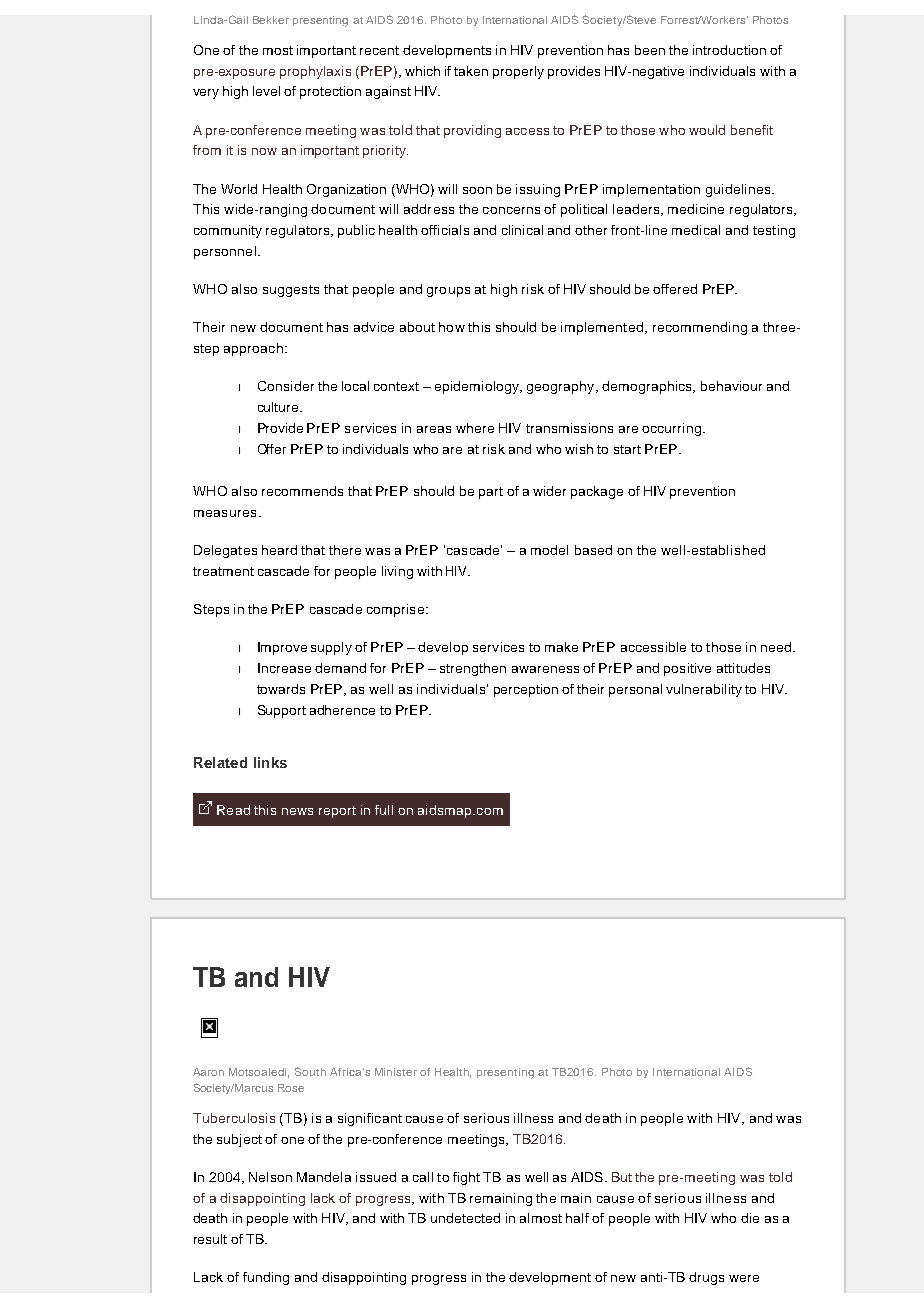  What do you see at coordinates (302, 491) in the screenshot?
I see `recommends` at bounding box center [302, 491].
